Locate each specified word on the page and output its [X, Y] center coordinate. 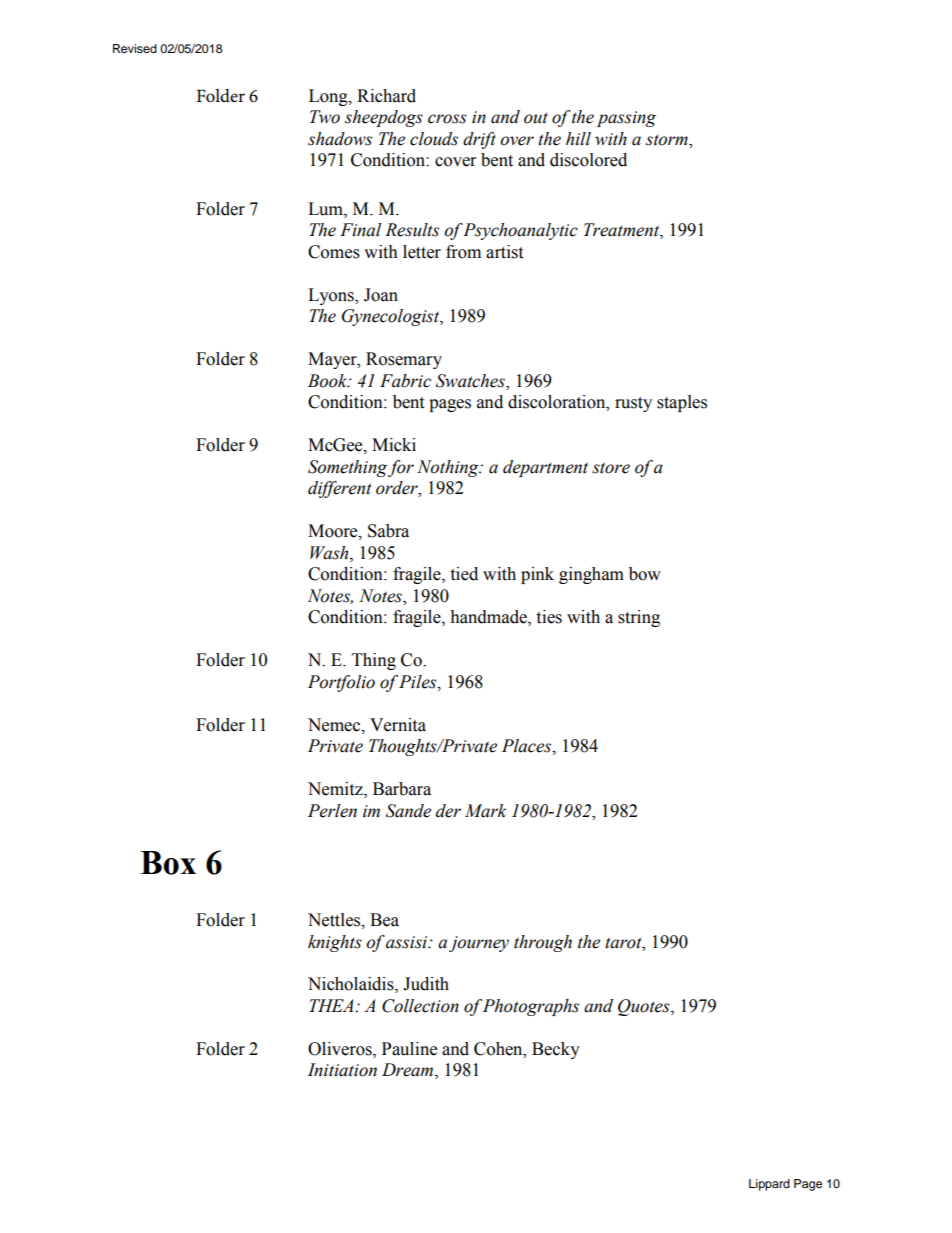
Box [168, 863]
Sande [408, 811]
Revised [135, 48]
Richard [386, 96]
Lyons [332, 296]
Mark [485, 811]
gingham [591, 575]
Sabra [388, 531]
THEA [332, 1005]
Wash [330, 553]
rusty [633, 404]
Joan [381, 295]
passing [626, 119]
